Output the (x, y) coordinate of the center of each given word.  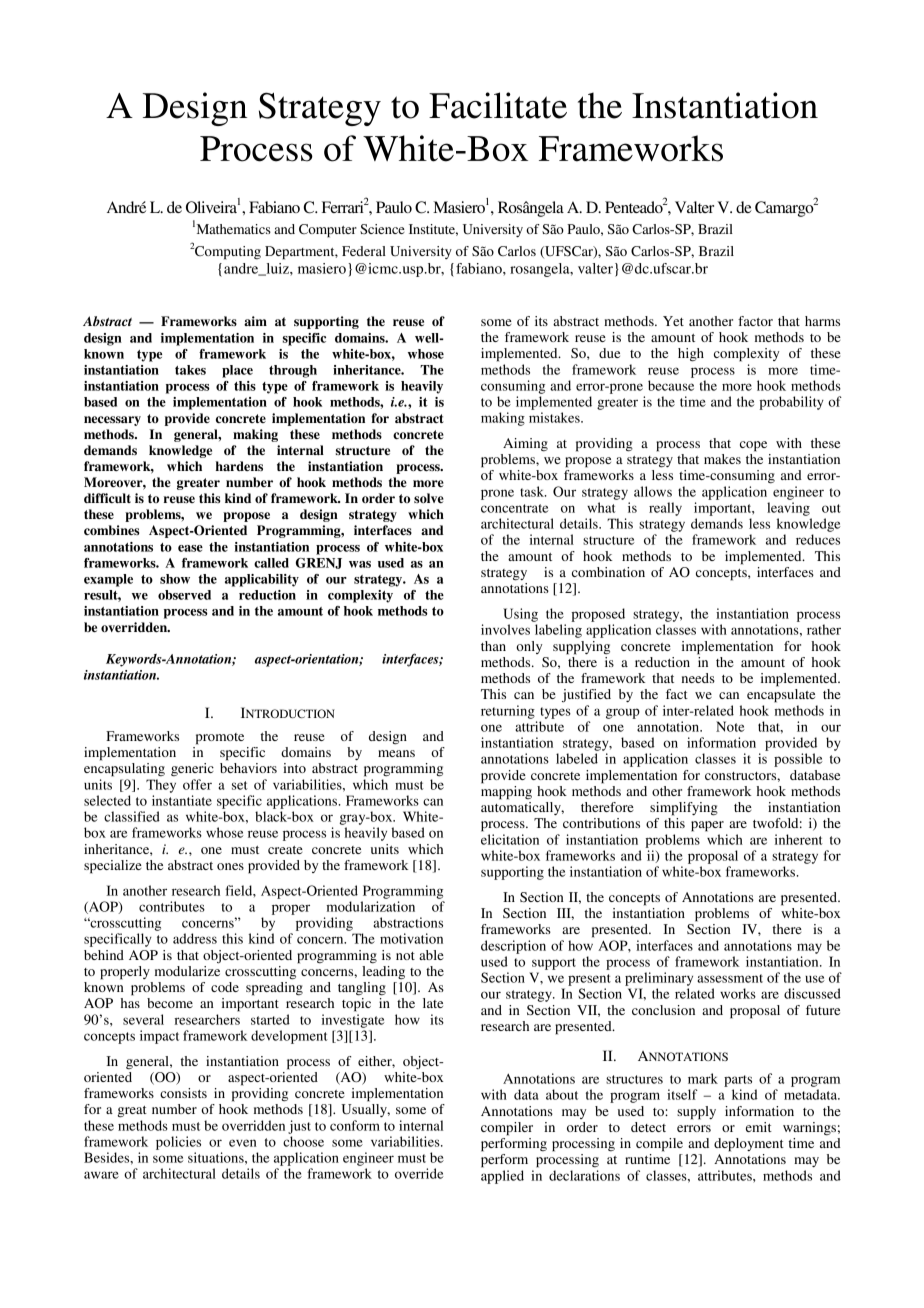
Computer (328, 231)
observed (184, 595)
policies (178, 1143)
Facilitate (498, 105)
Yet (673, 321)
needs (698, 678)
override (419, 1173)
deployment (749, 1145)
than (493, 646)
